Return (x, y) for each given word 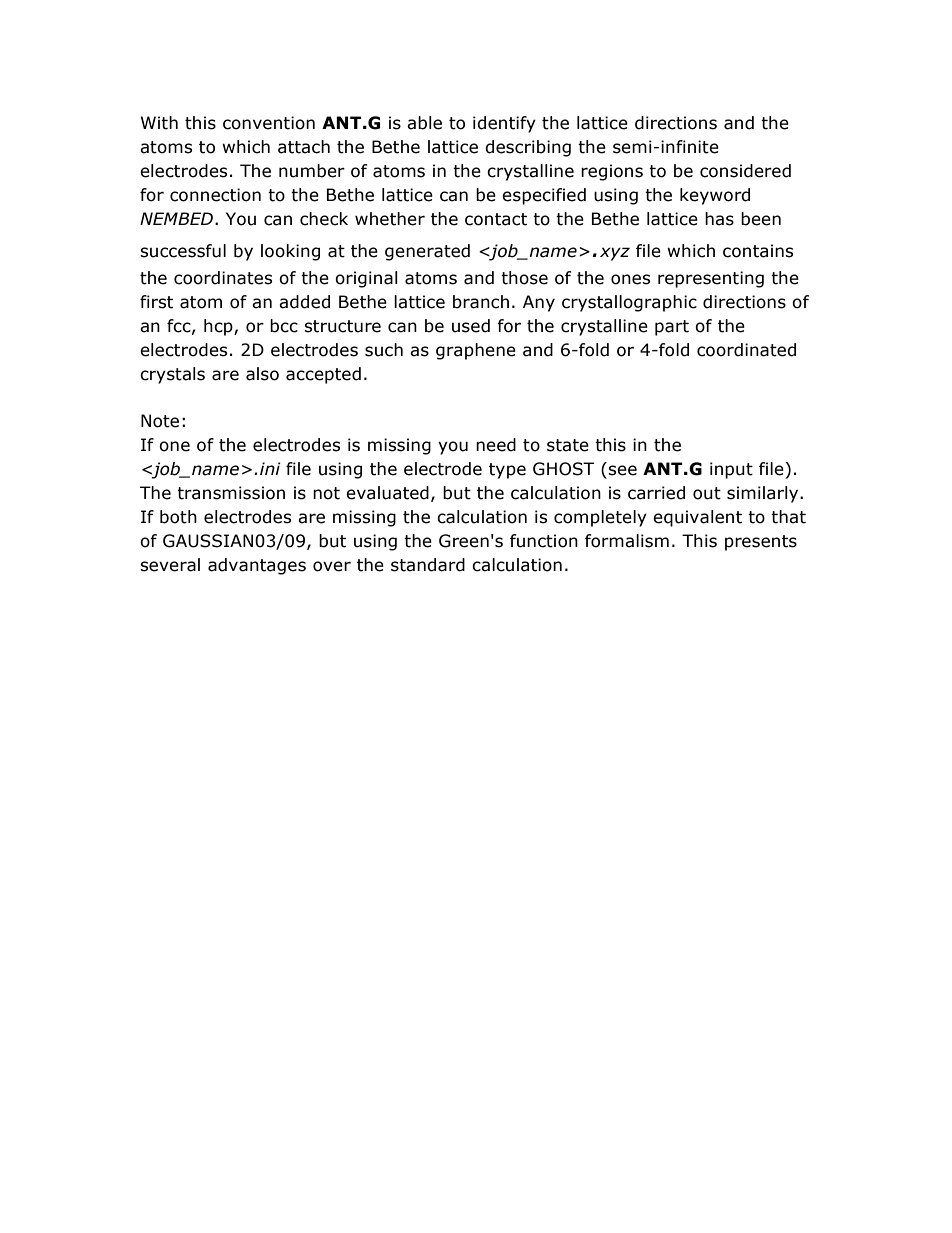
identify (504, 124)
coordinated (746, 350)
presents (761, 543)
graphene (476, 351)
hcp (219, 327)
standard (428, 565)
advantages (257, 566)
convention (269, 123)
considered (745, 171)
